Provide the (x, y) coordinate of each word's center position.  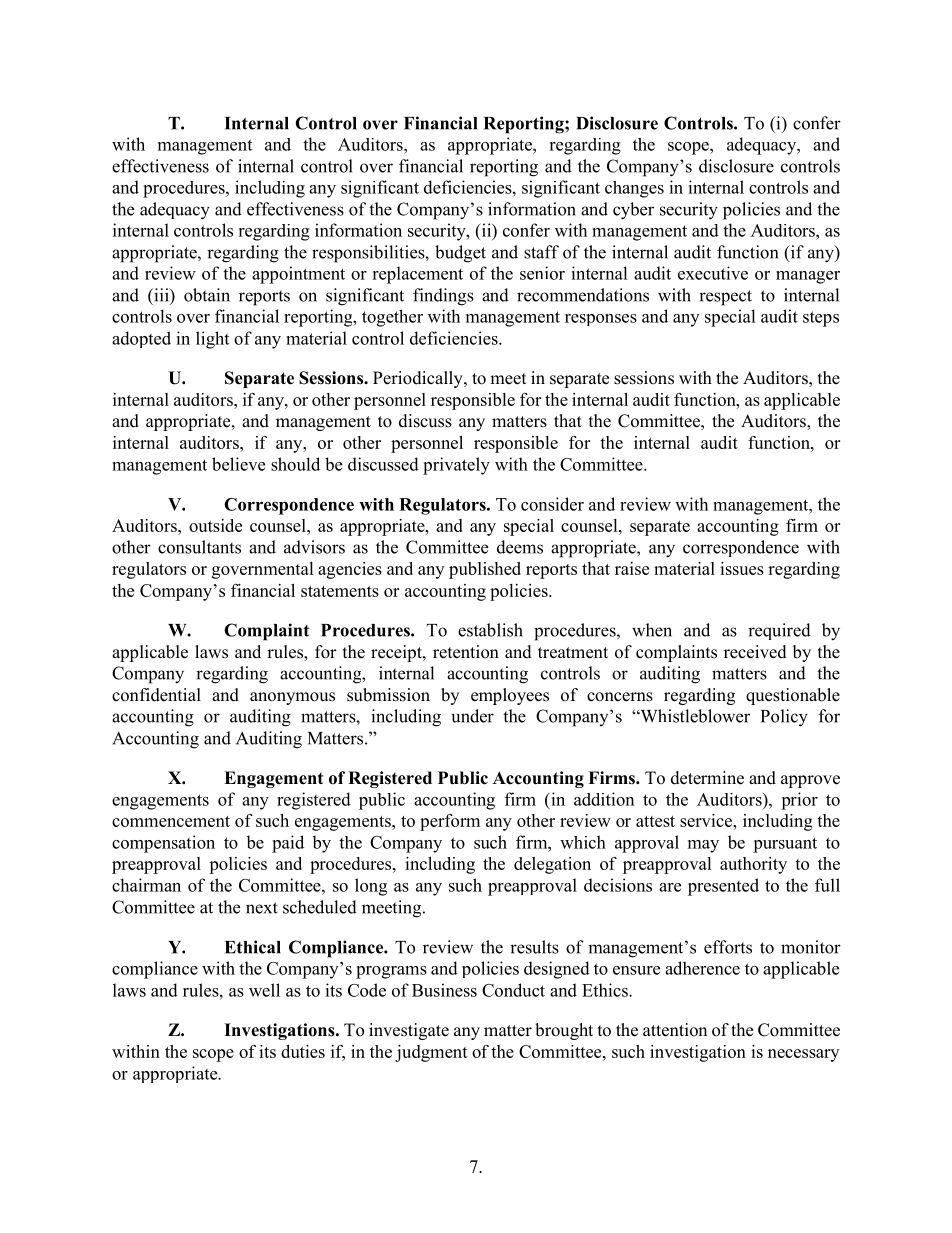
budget (460, 254)
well (264, 990)
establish (490, 630)
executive (713, 273)
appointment (298, 275)
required (779, 631)
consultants (199, 547)
